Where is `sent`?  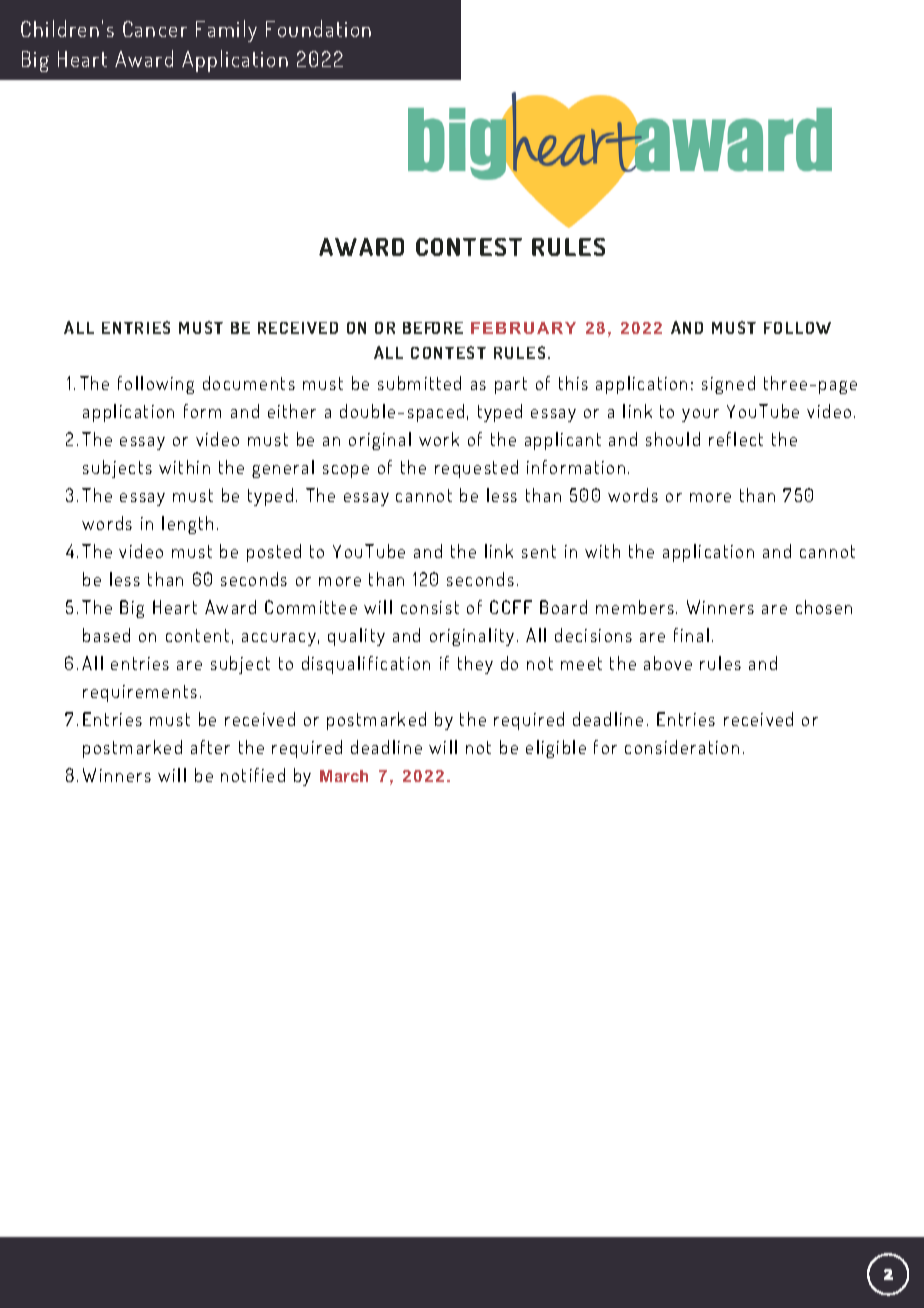 sent is located at coordinates (539, 551).
